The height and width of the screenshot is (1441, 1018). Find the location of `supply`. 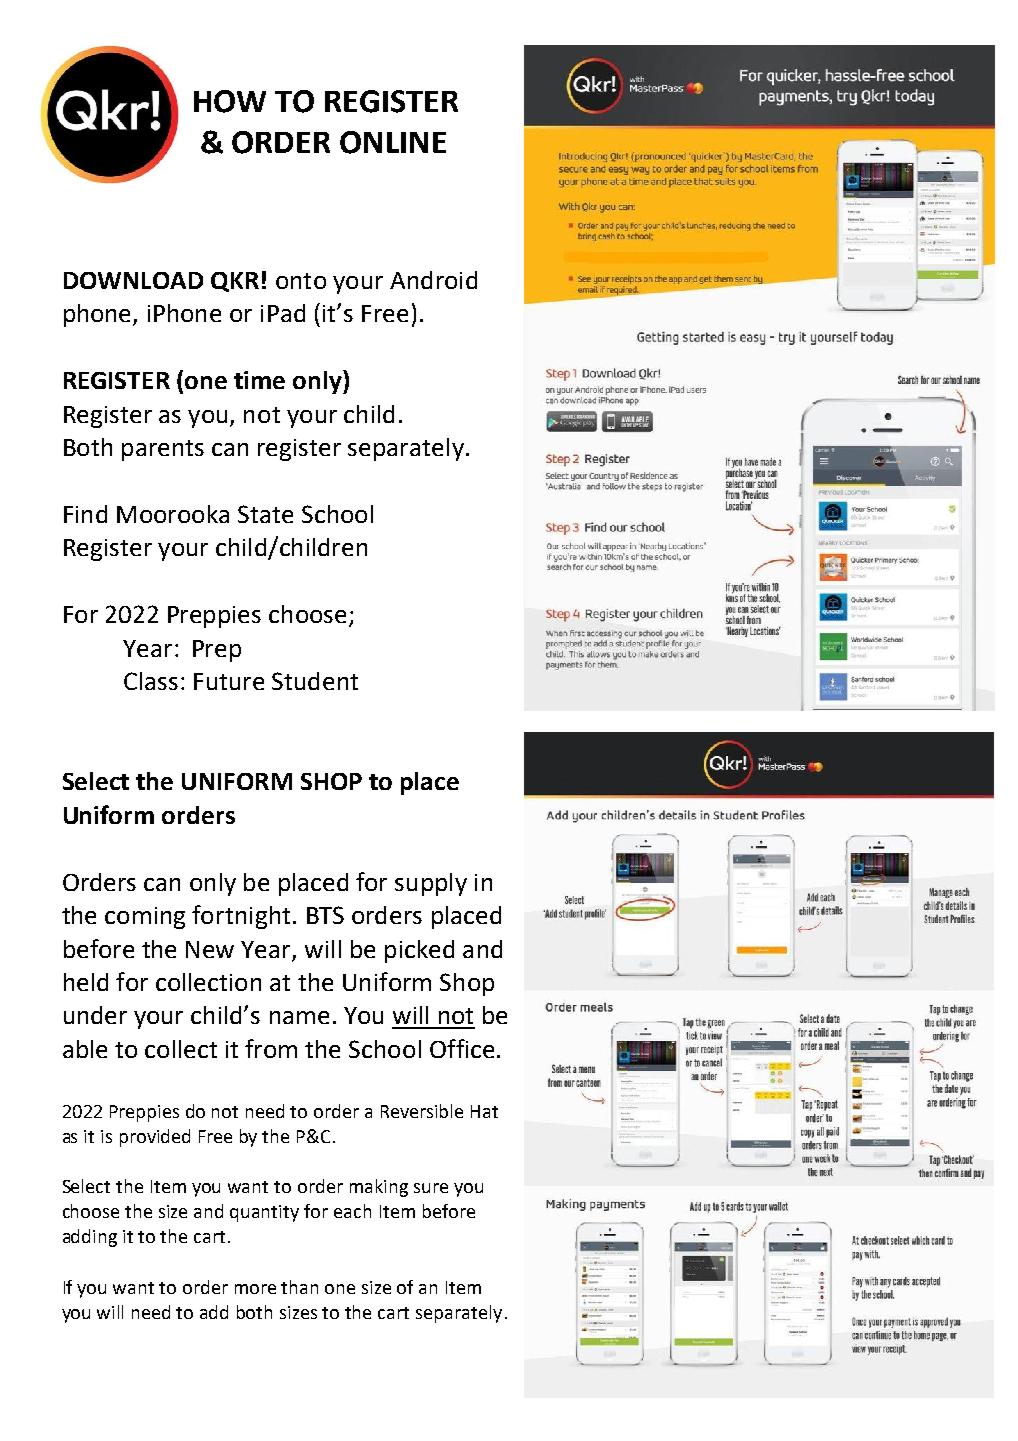

supply is located at coordinates (431, 884).
